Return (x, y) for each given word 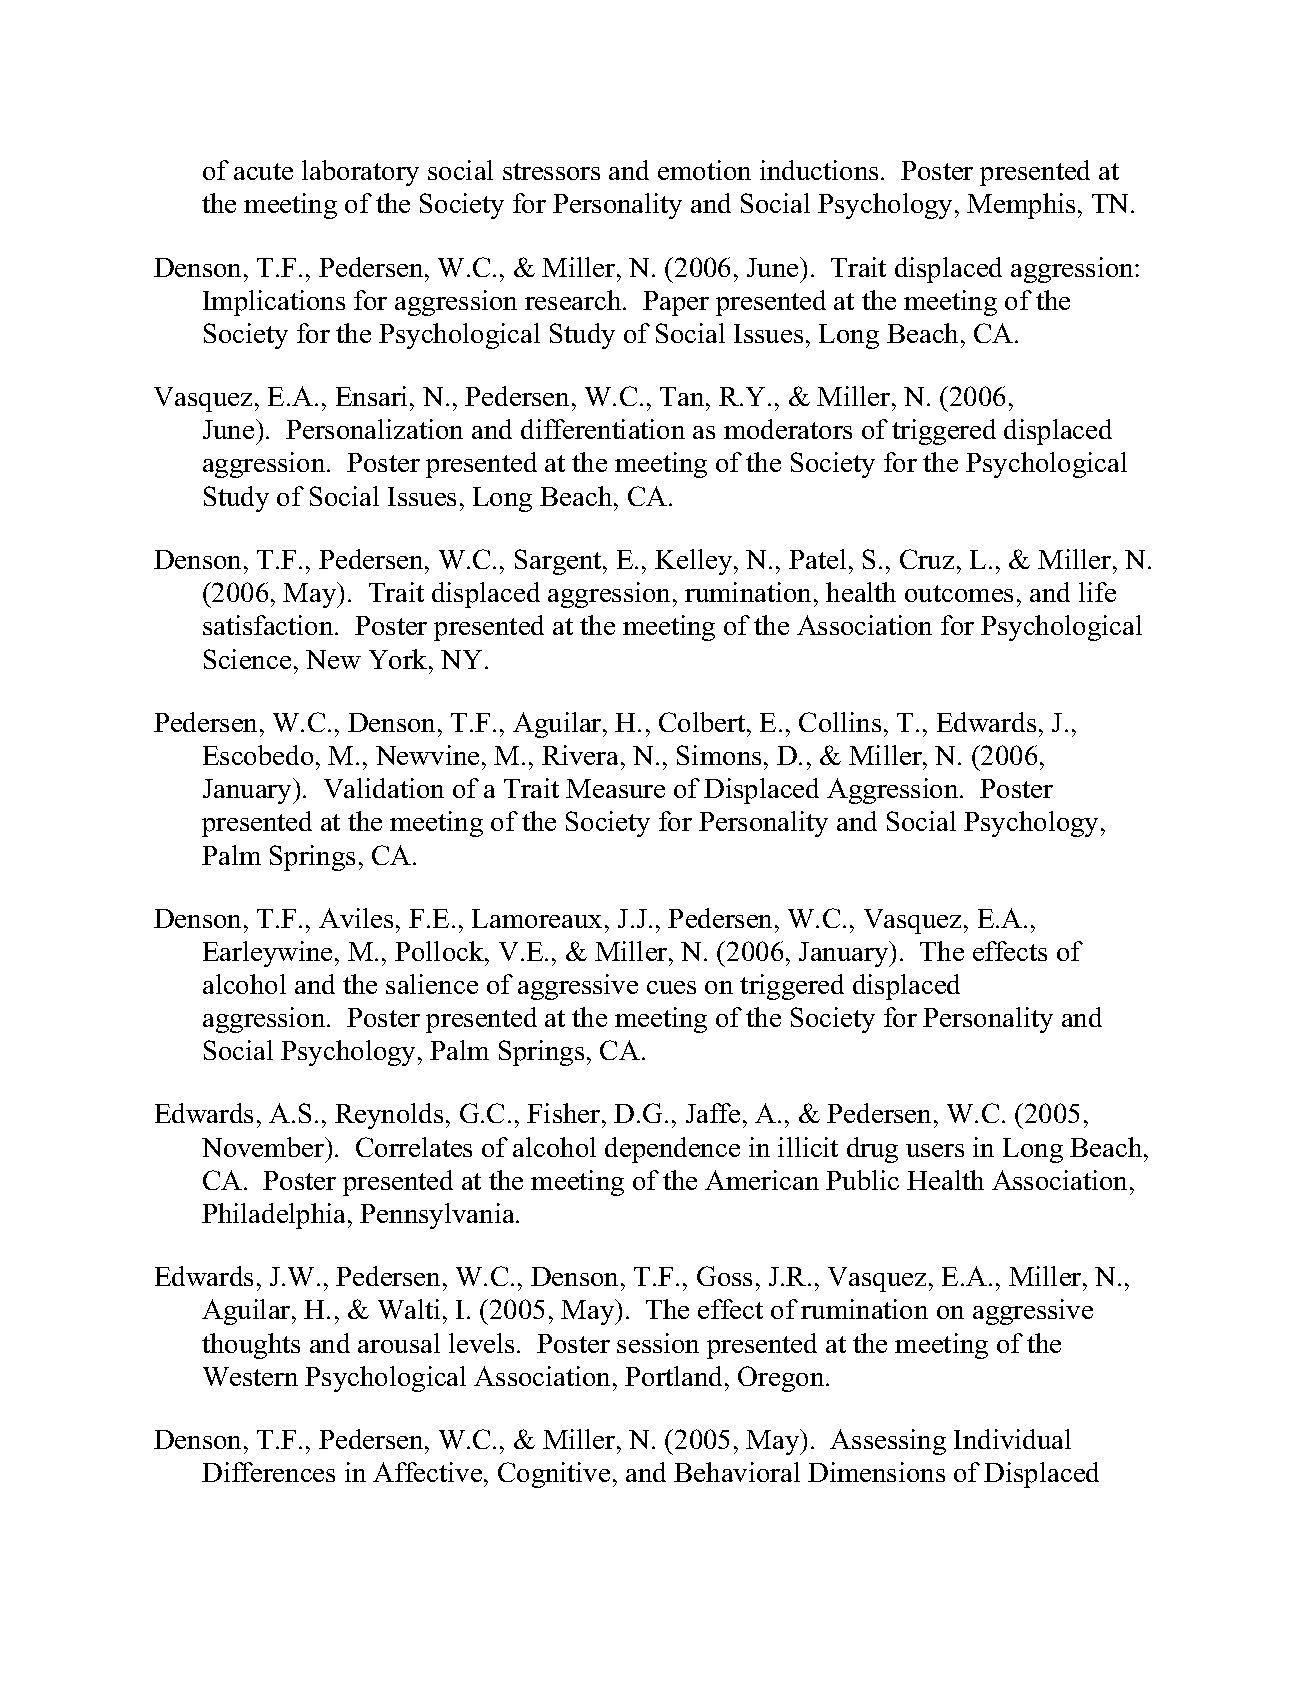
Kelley (695, 562)
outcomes (959, 593)
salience (432, 984)
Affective (429, 1472)
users (935, 1150)
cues (671, 987)
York (399, 659)
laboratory (360, 173)
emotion (704, 170)
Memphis (1021, 206)
